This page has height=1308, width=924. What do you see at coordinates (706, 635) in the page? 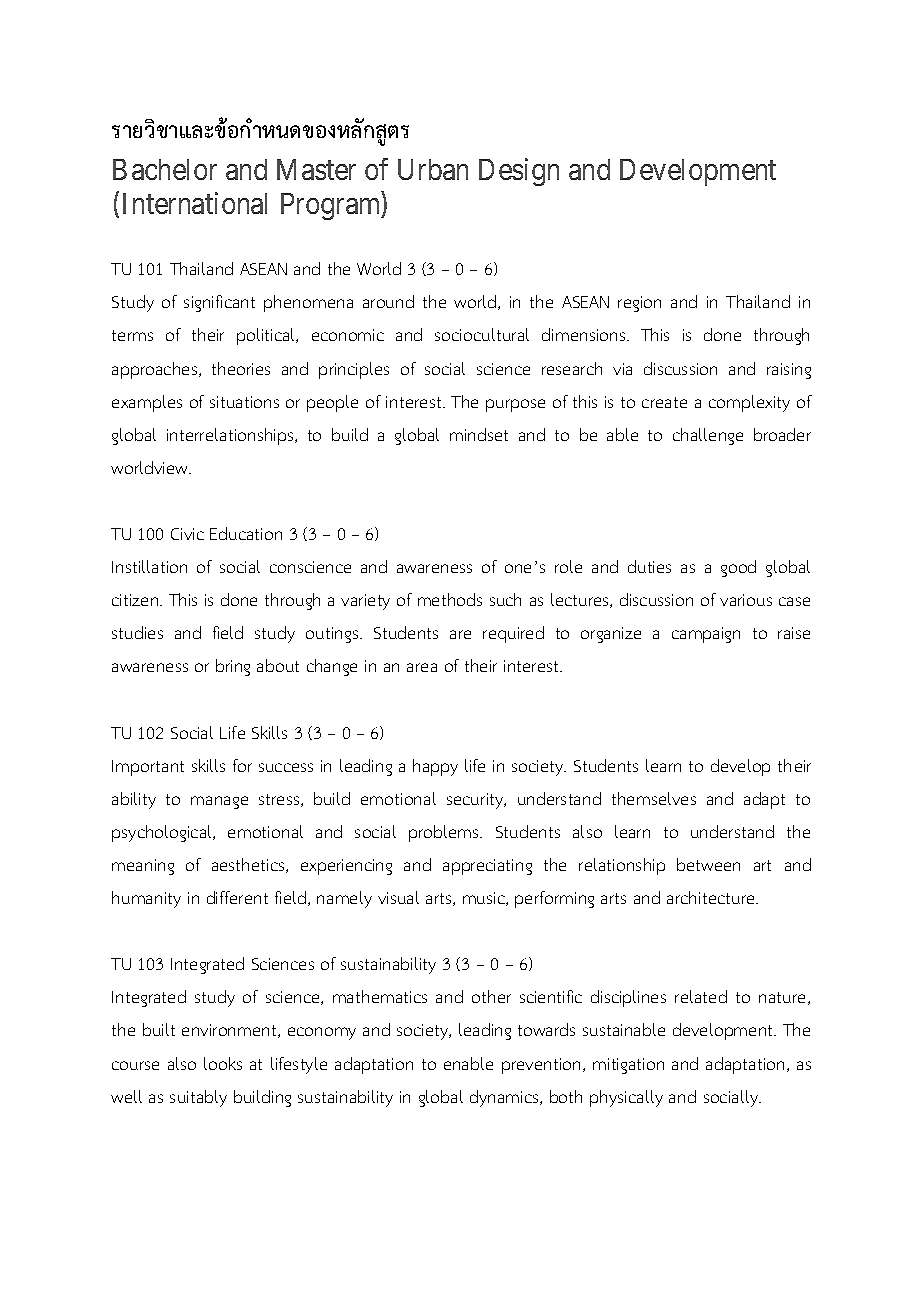
I see `campaign` at bounding box center [706, 635].
